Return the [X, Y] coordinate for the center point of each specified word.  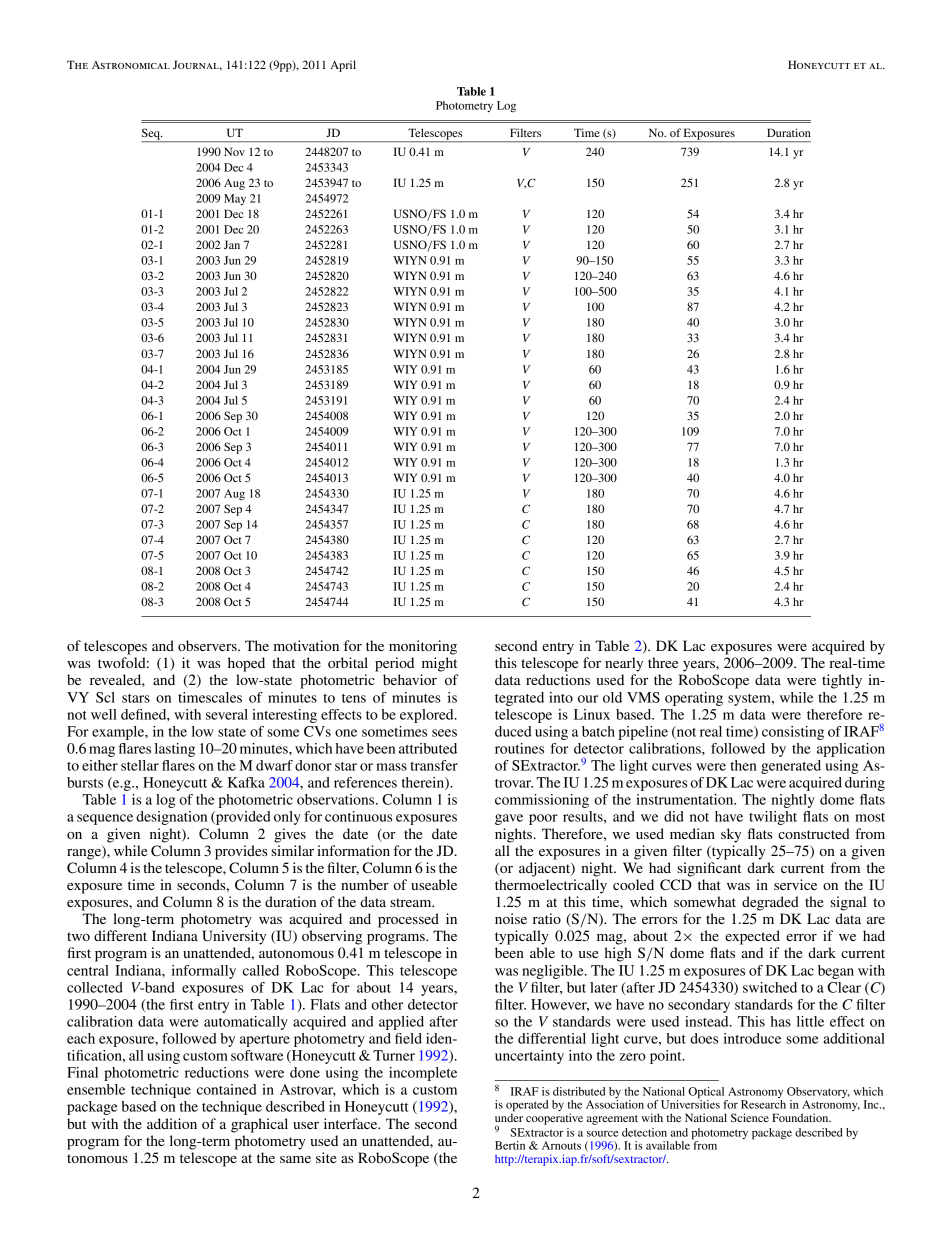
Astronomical [131, 65]
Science [750, 1117]
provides [241, 852]
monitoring [423, 647]
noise [511, 918]
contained [227, 1089]
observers [208, 645]
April [343, 66]
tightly [842, 681]
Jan [232, 244]
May [235, 199]
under [509, 1116]
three [663, 662]
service [795, 884]
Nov [234, 151]
